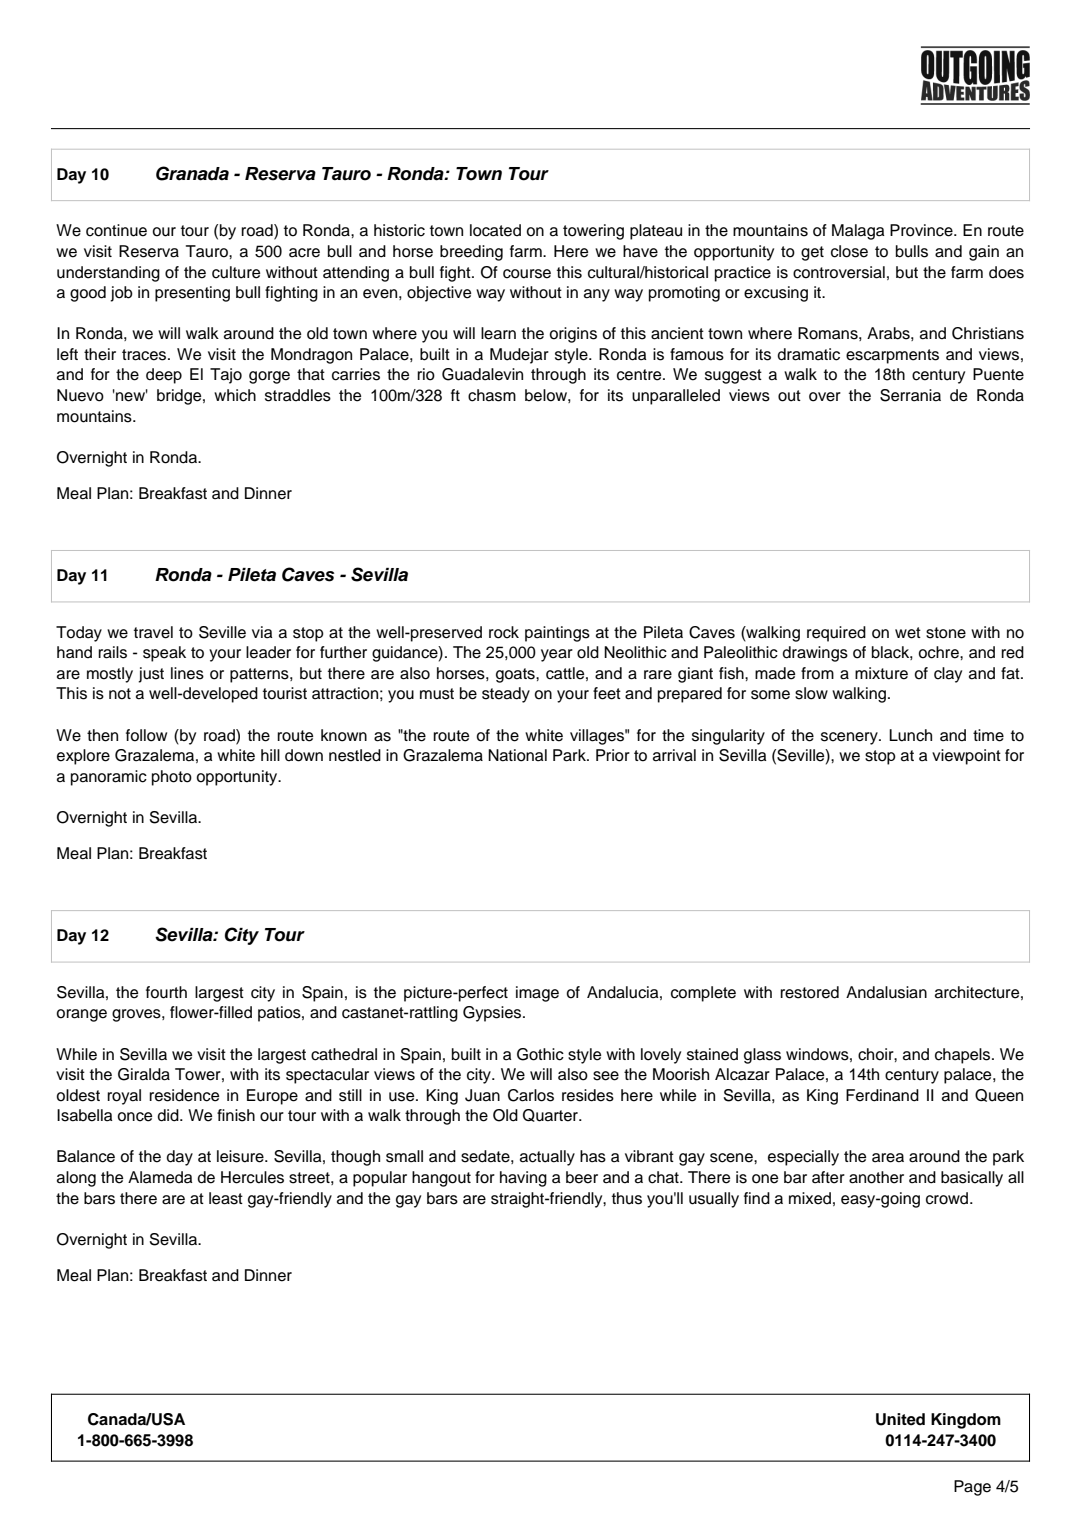  What do you see at coordinates (540, 1054) in the screenshot?
I see `Gothic` at bounding box center [540, 1054].
